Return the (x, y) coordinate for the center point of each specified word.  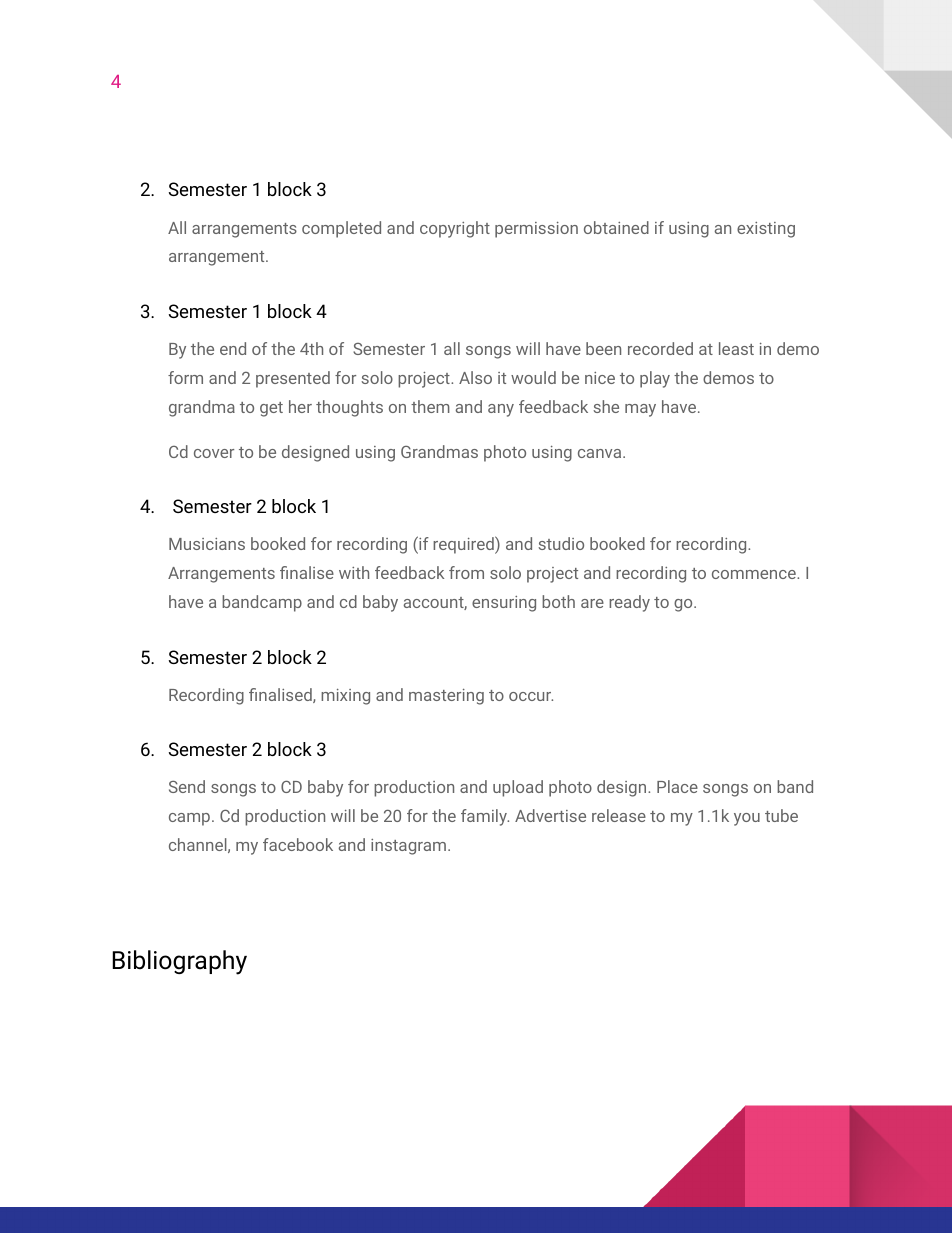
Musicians (207, 544)
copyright (455, 229)
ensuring (504, 604)
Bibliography (179, 962)
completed (341, 229)
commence (755, 574)
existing (766, 230)
